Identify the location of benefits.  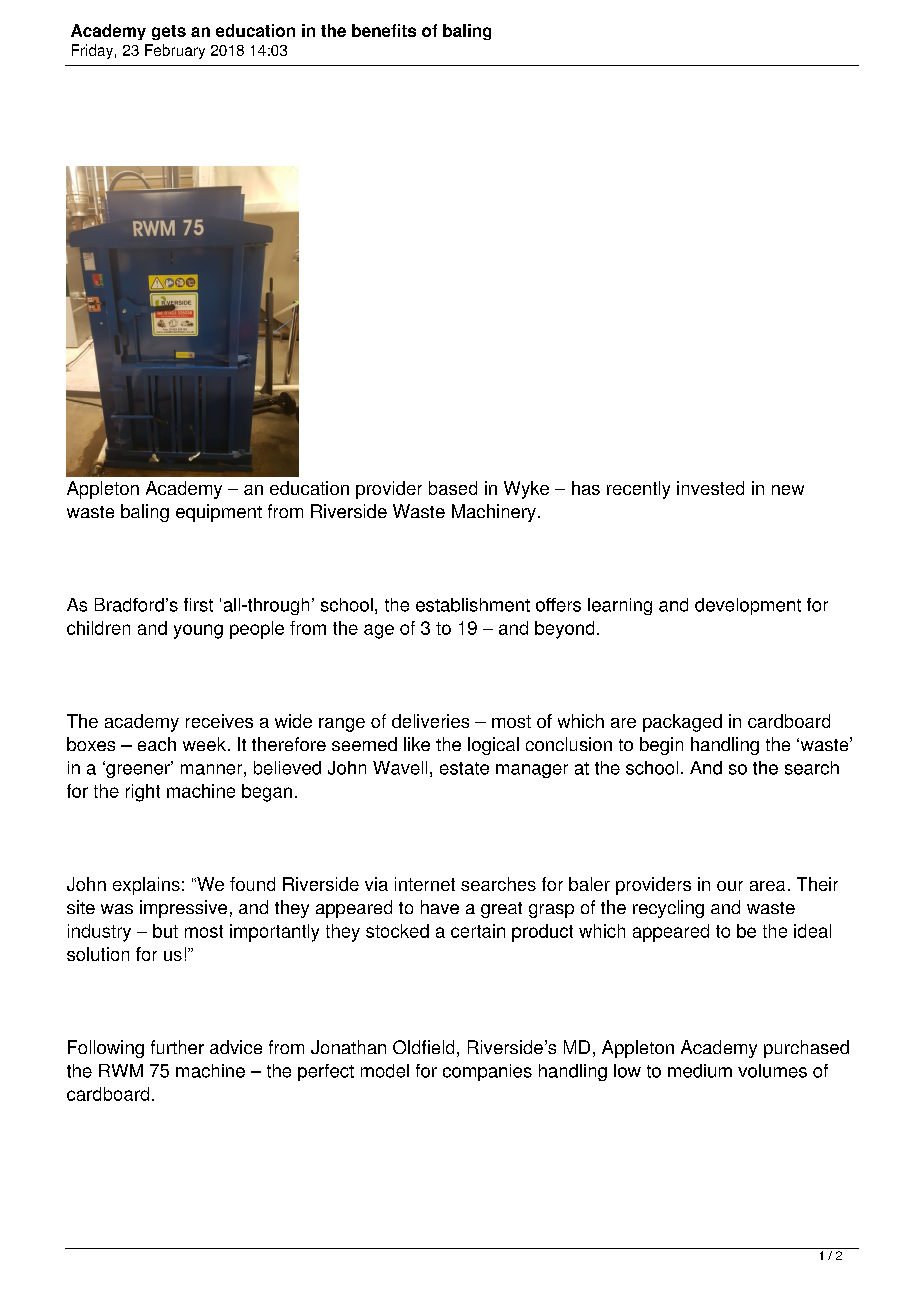
(384, 30).
